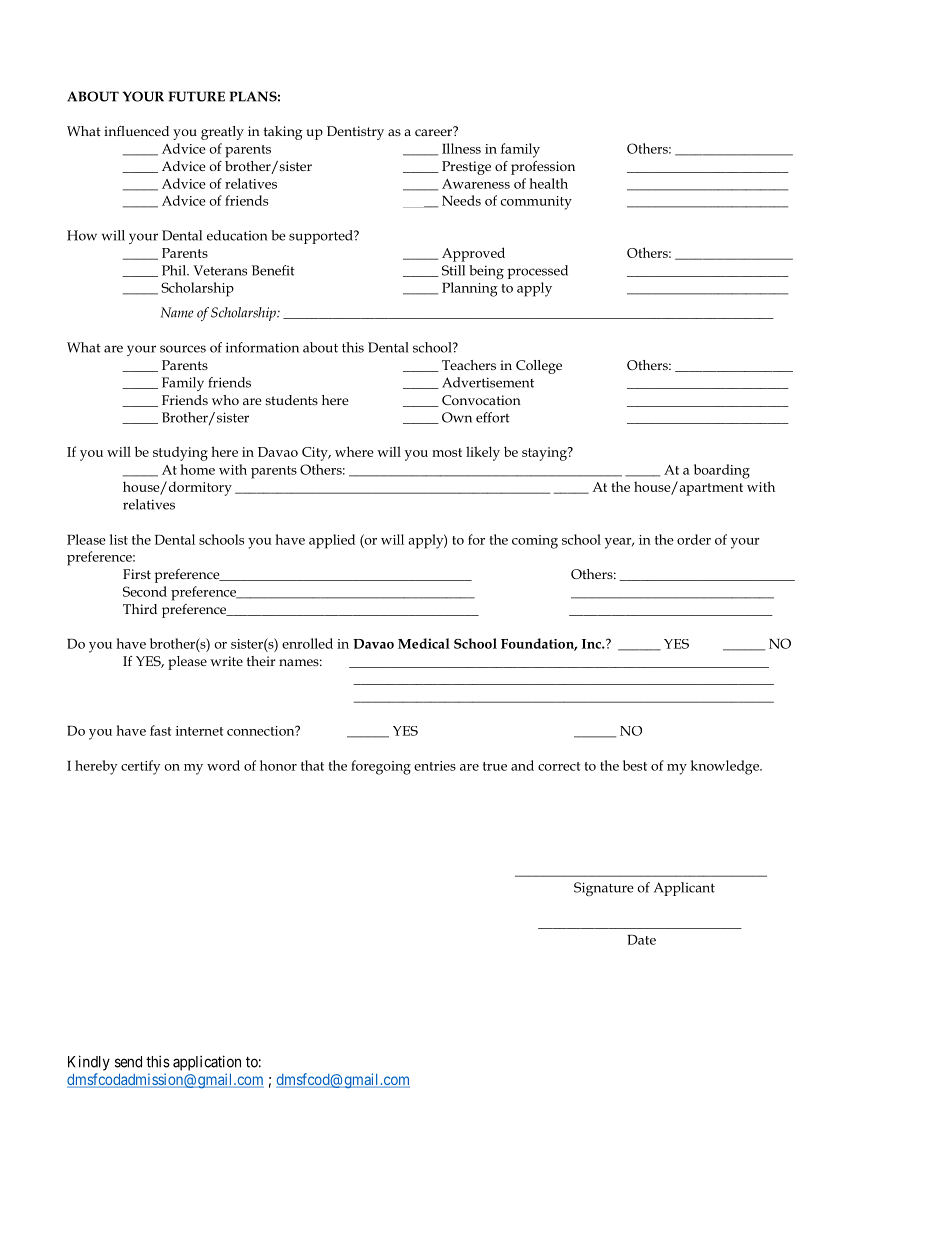 The width and height of the screenshot is (952, 1233). What do you see at coordinates (183, 349) in the screenshot?
I see `sources` at bounding box center [183, 349].
